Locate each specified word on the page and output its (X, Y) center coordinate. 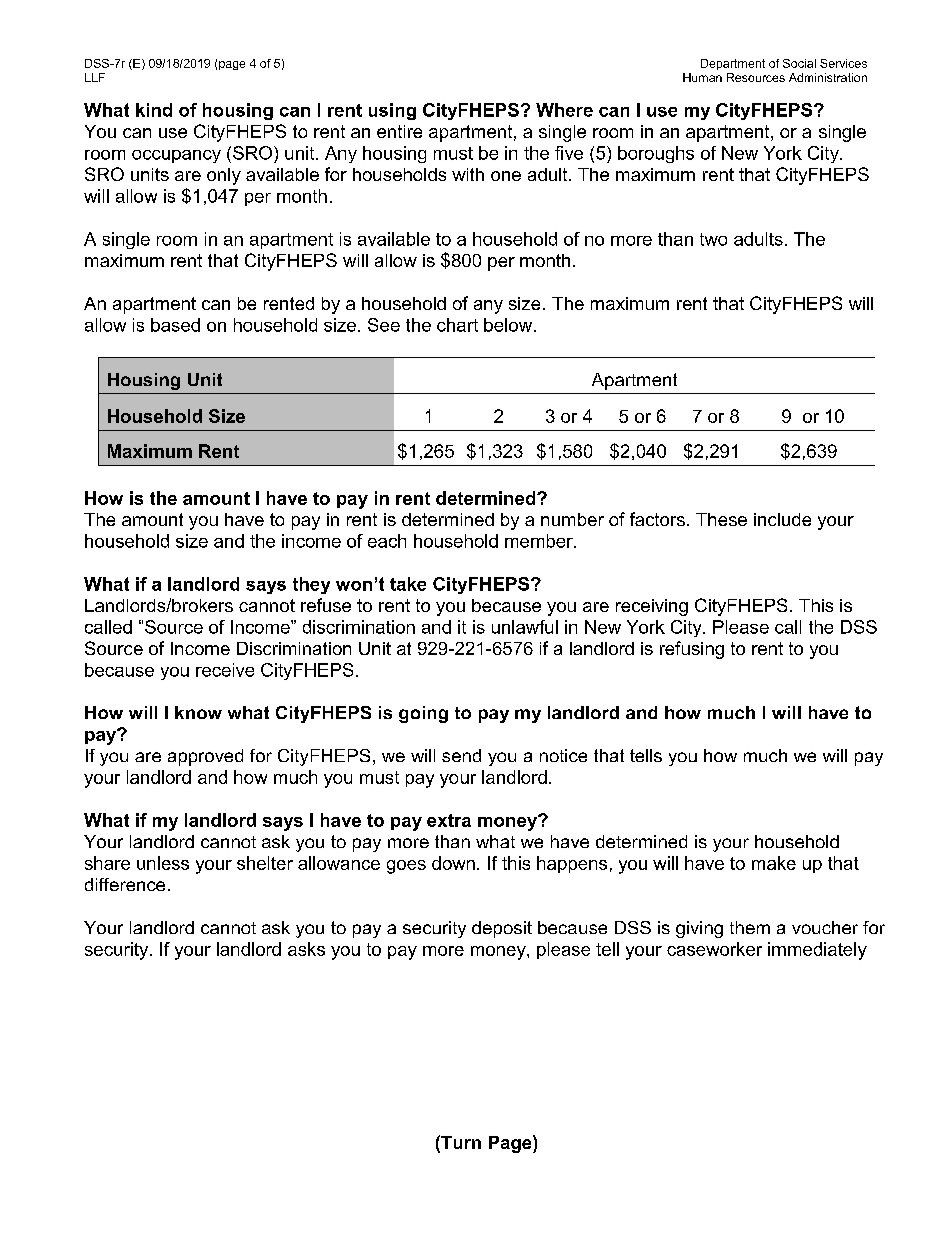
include (782, 519)
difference (125, 884)
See (384, 325)
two (713, 239)
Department (733, 64)
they (311, 585)
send (461, 755)
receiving (652, 607)
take (408, 584)
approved (205, 757)
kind (154, 110)
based (175, 325)
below (508, 325)
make (774, 863)
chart (457, 325)
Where (564, 110)
